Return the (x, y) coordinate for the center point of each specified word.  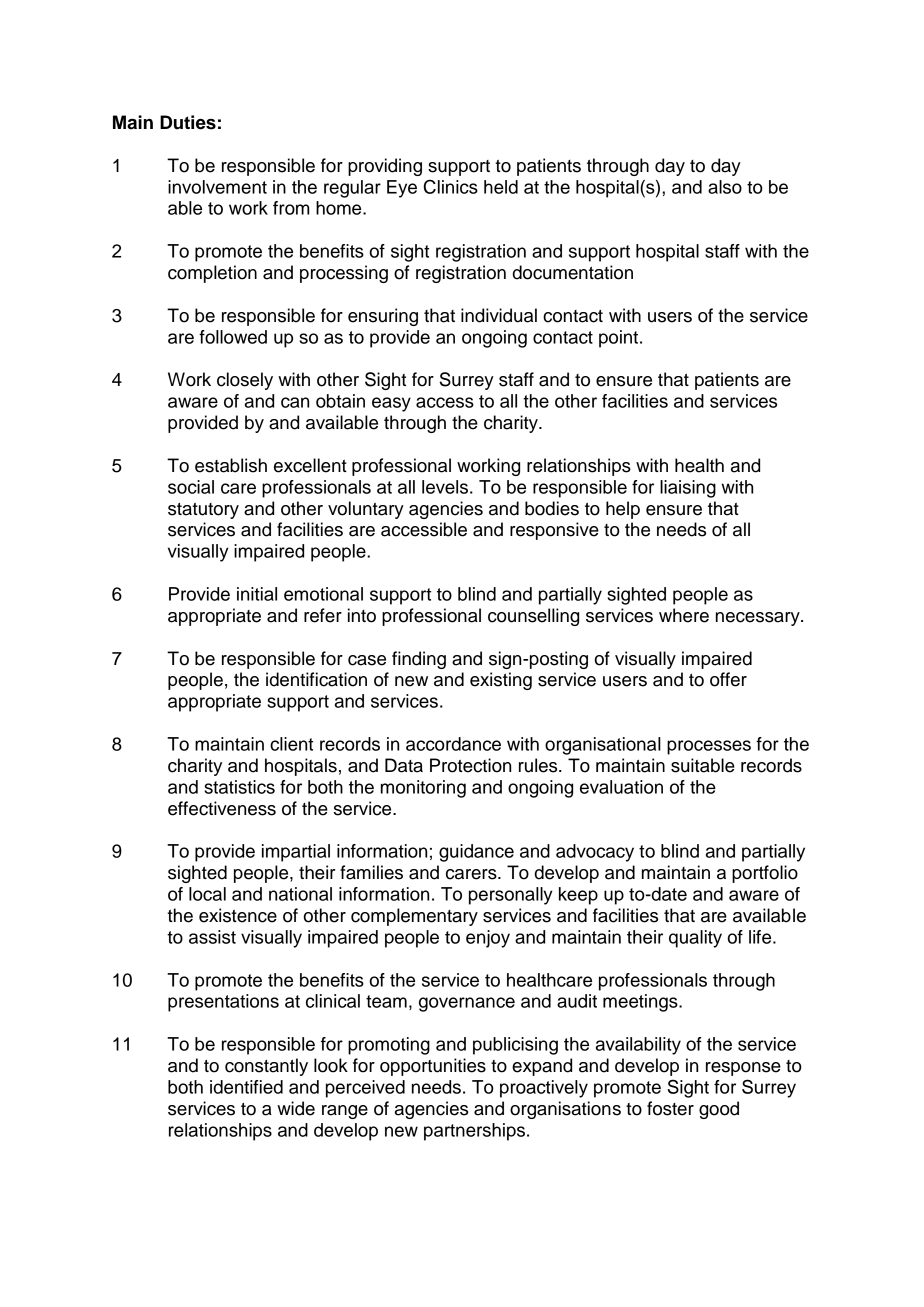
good (719, 1110)
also (725, 187)
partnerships (476, 1132)
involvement (217, 187)
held (501, 187)
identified (246, 1087)
